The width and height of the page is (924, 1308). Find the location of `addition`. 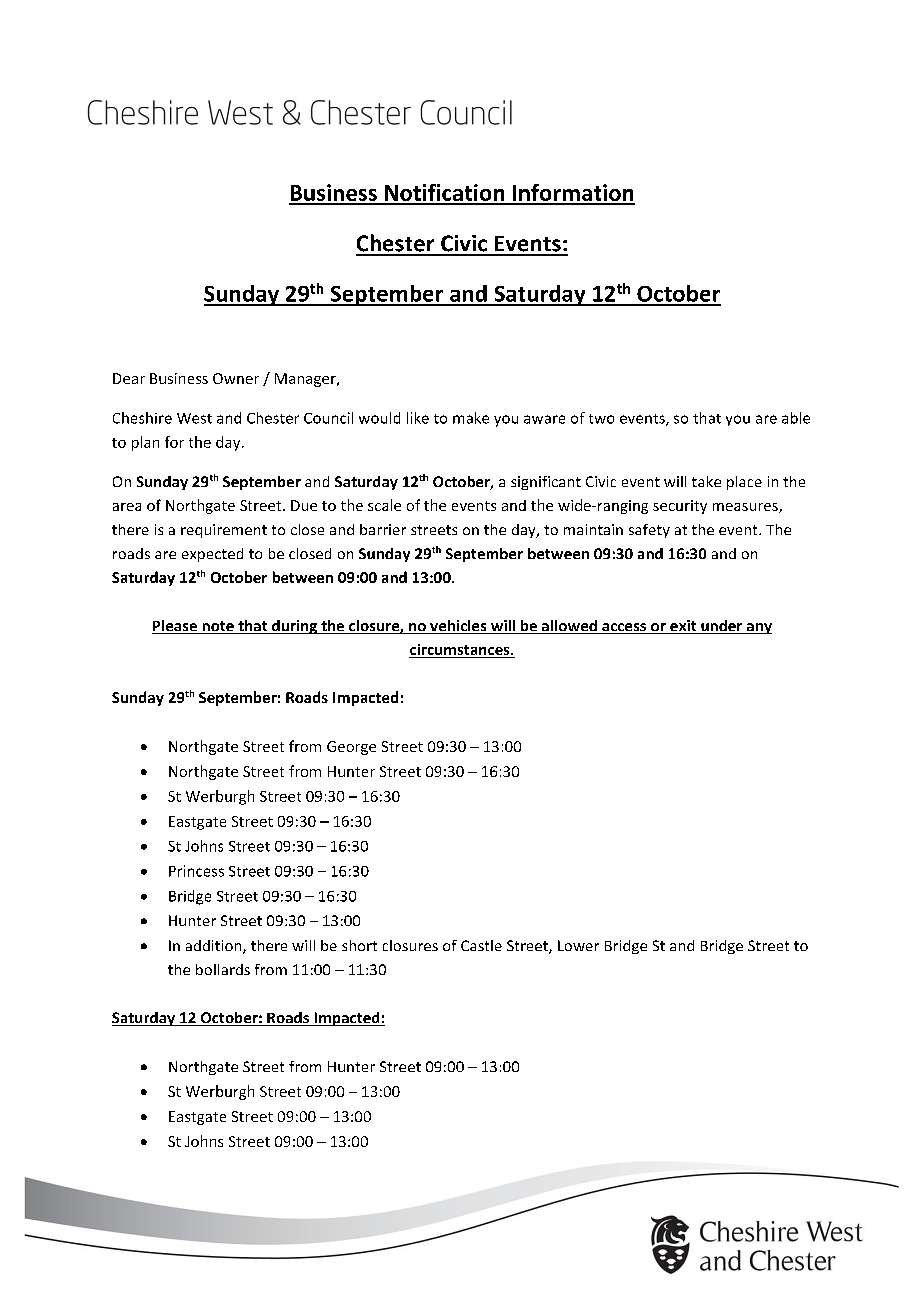

addition is located at coordinates (215, 947).
